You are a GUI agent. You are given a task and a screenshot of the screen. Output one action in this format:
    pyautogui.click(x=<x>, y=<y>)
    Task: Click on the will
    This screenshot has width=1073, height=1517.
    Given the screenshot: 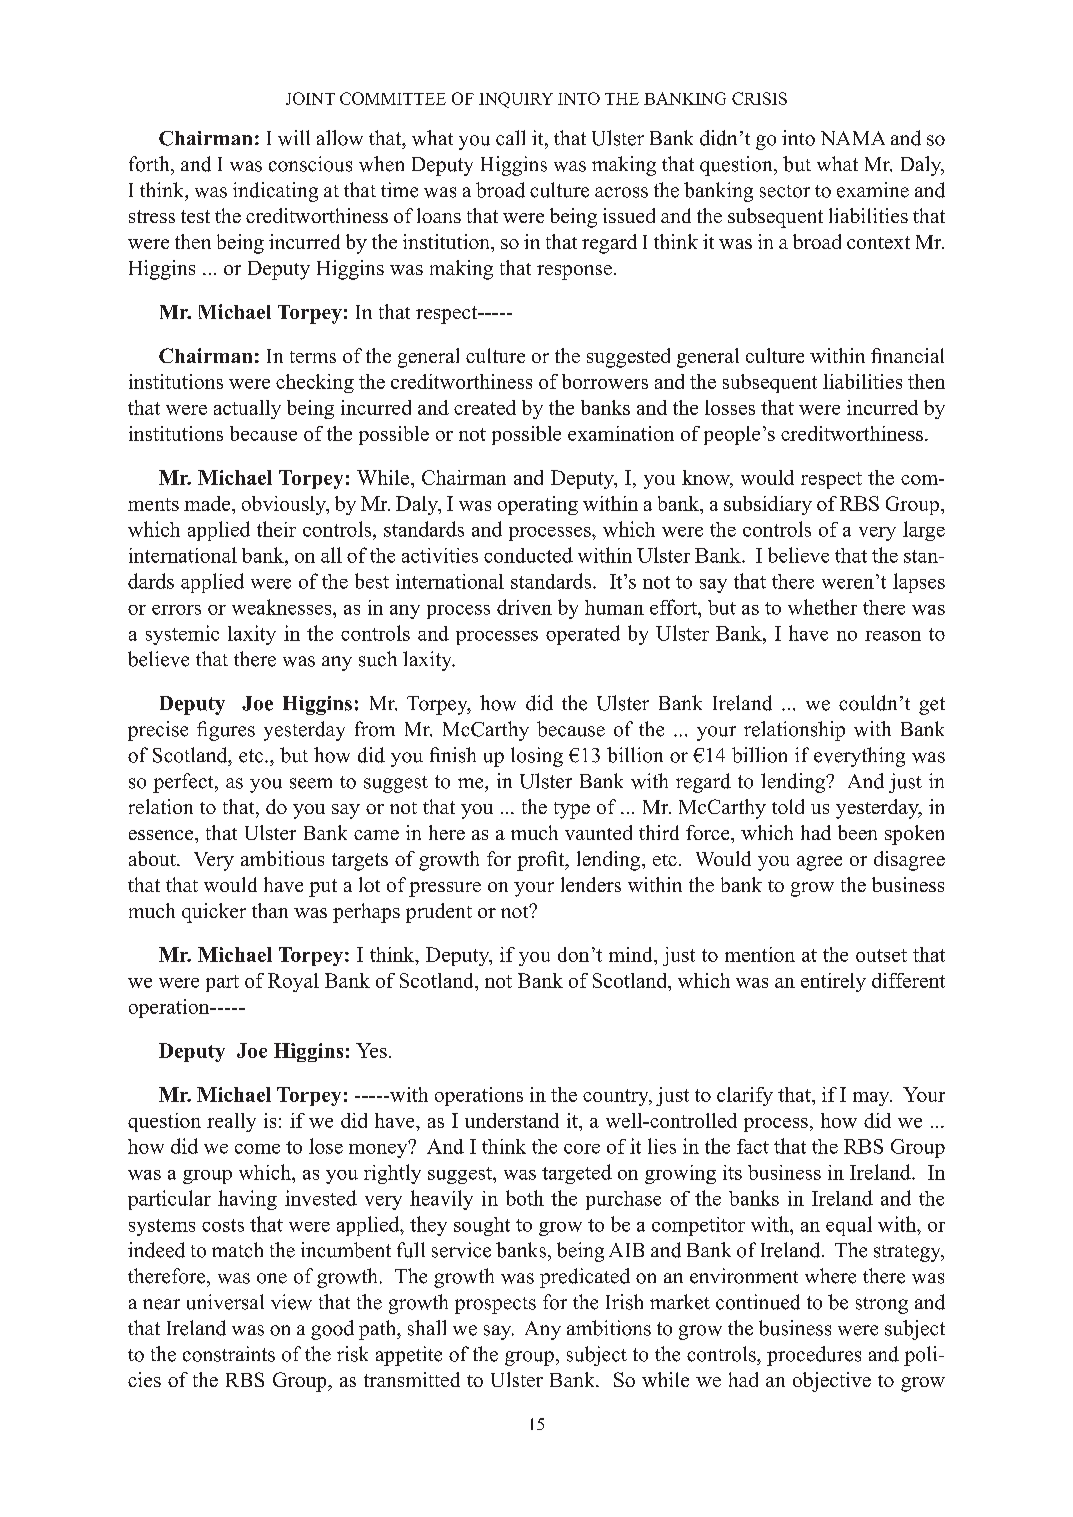 What is the action you would take?
    pyautogui.click(x=294, y=138)
